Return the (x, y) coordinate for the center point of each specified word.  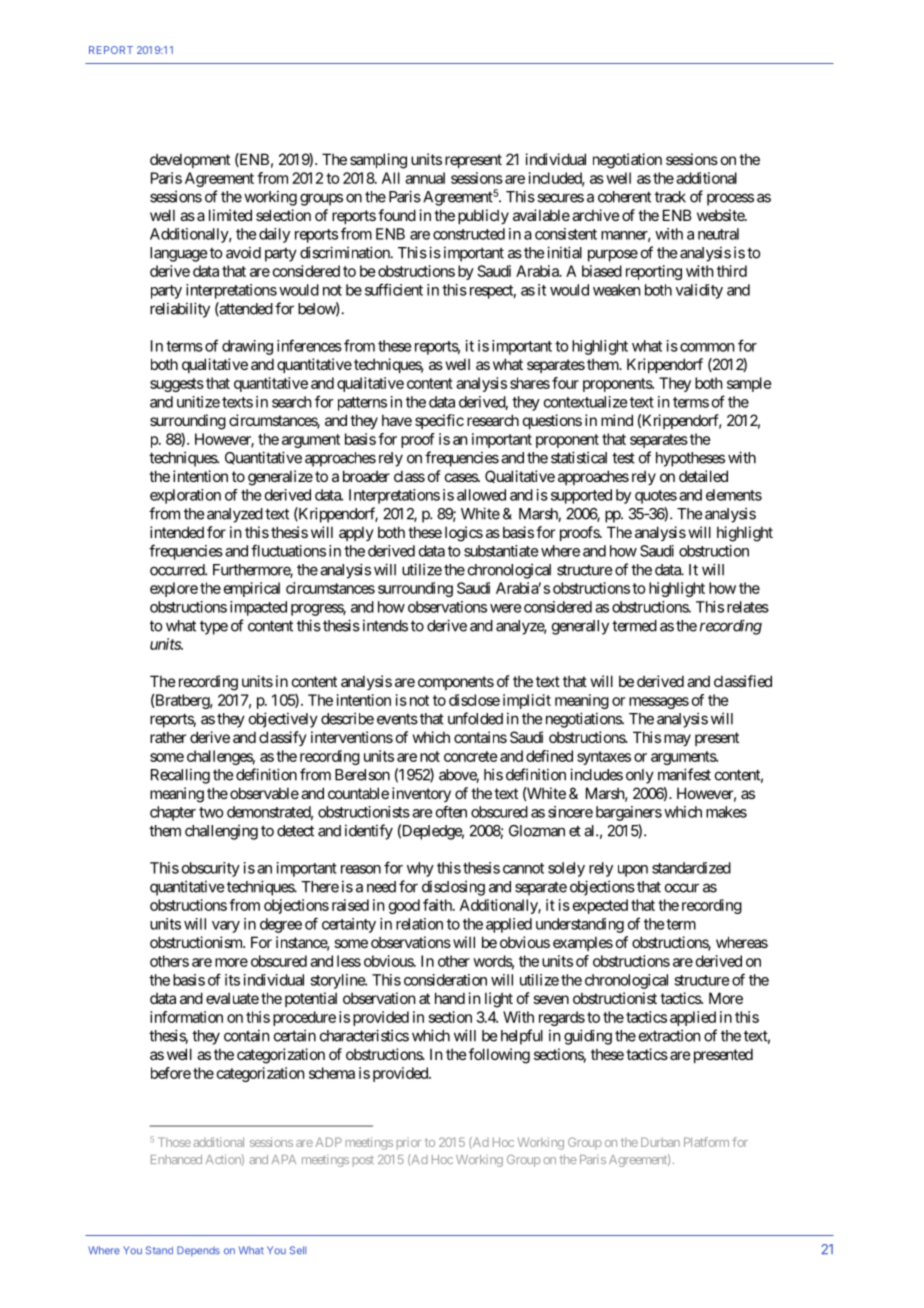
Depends (198, 1251)
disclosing (453, 888)
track (670, 197)
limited (230, 215)
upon (633, 871)
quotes (656, 497)
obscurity (211, 869)
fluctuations (288, 550)
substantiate (501, 551)
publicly (483, 216)
